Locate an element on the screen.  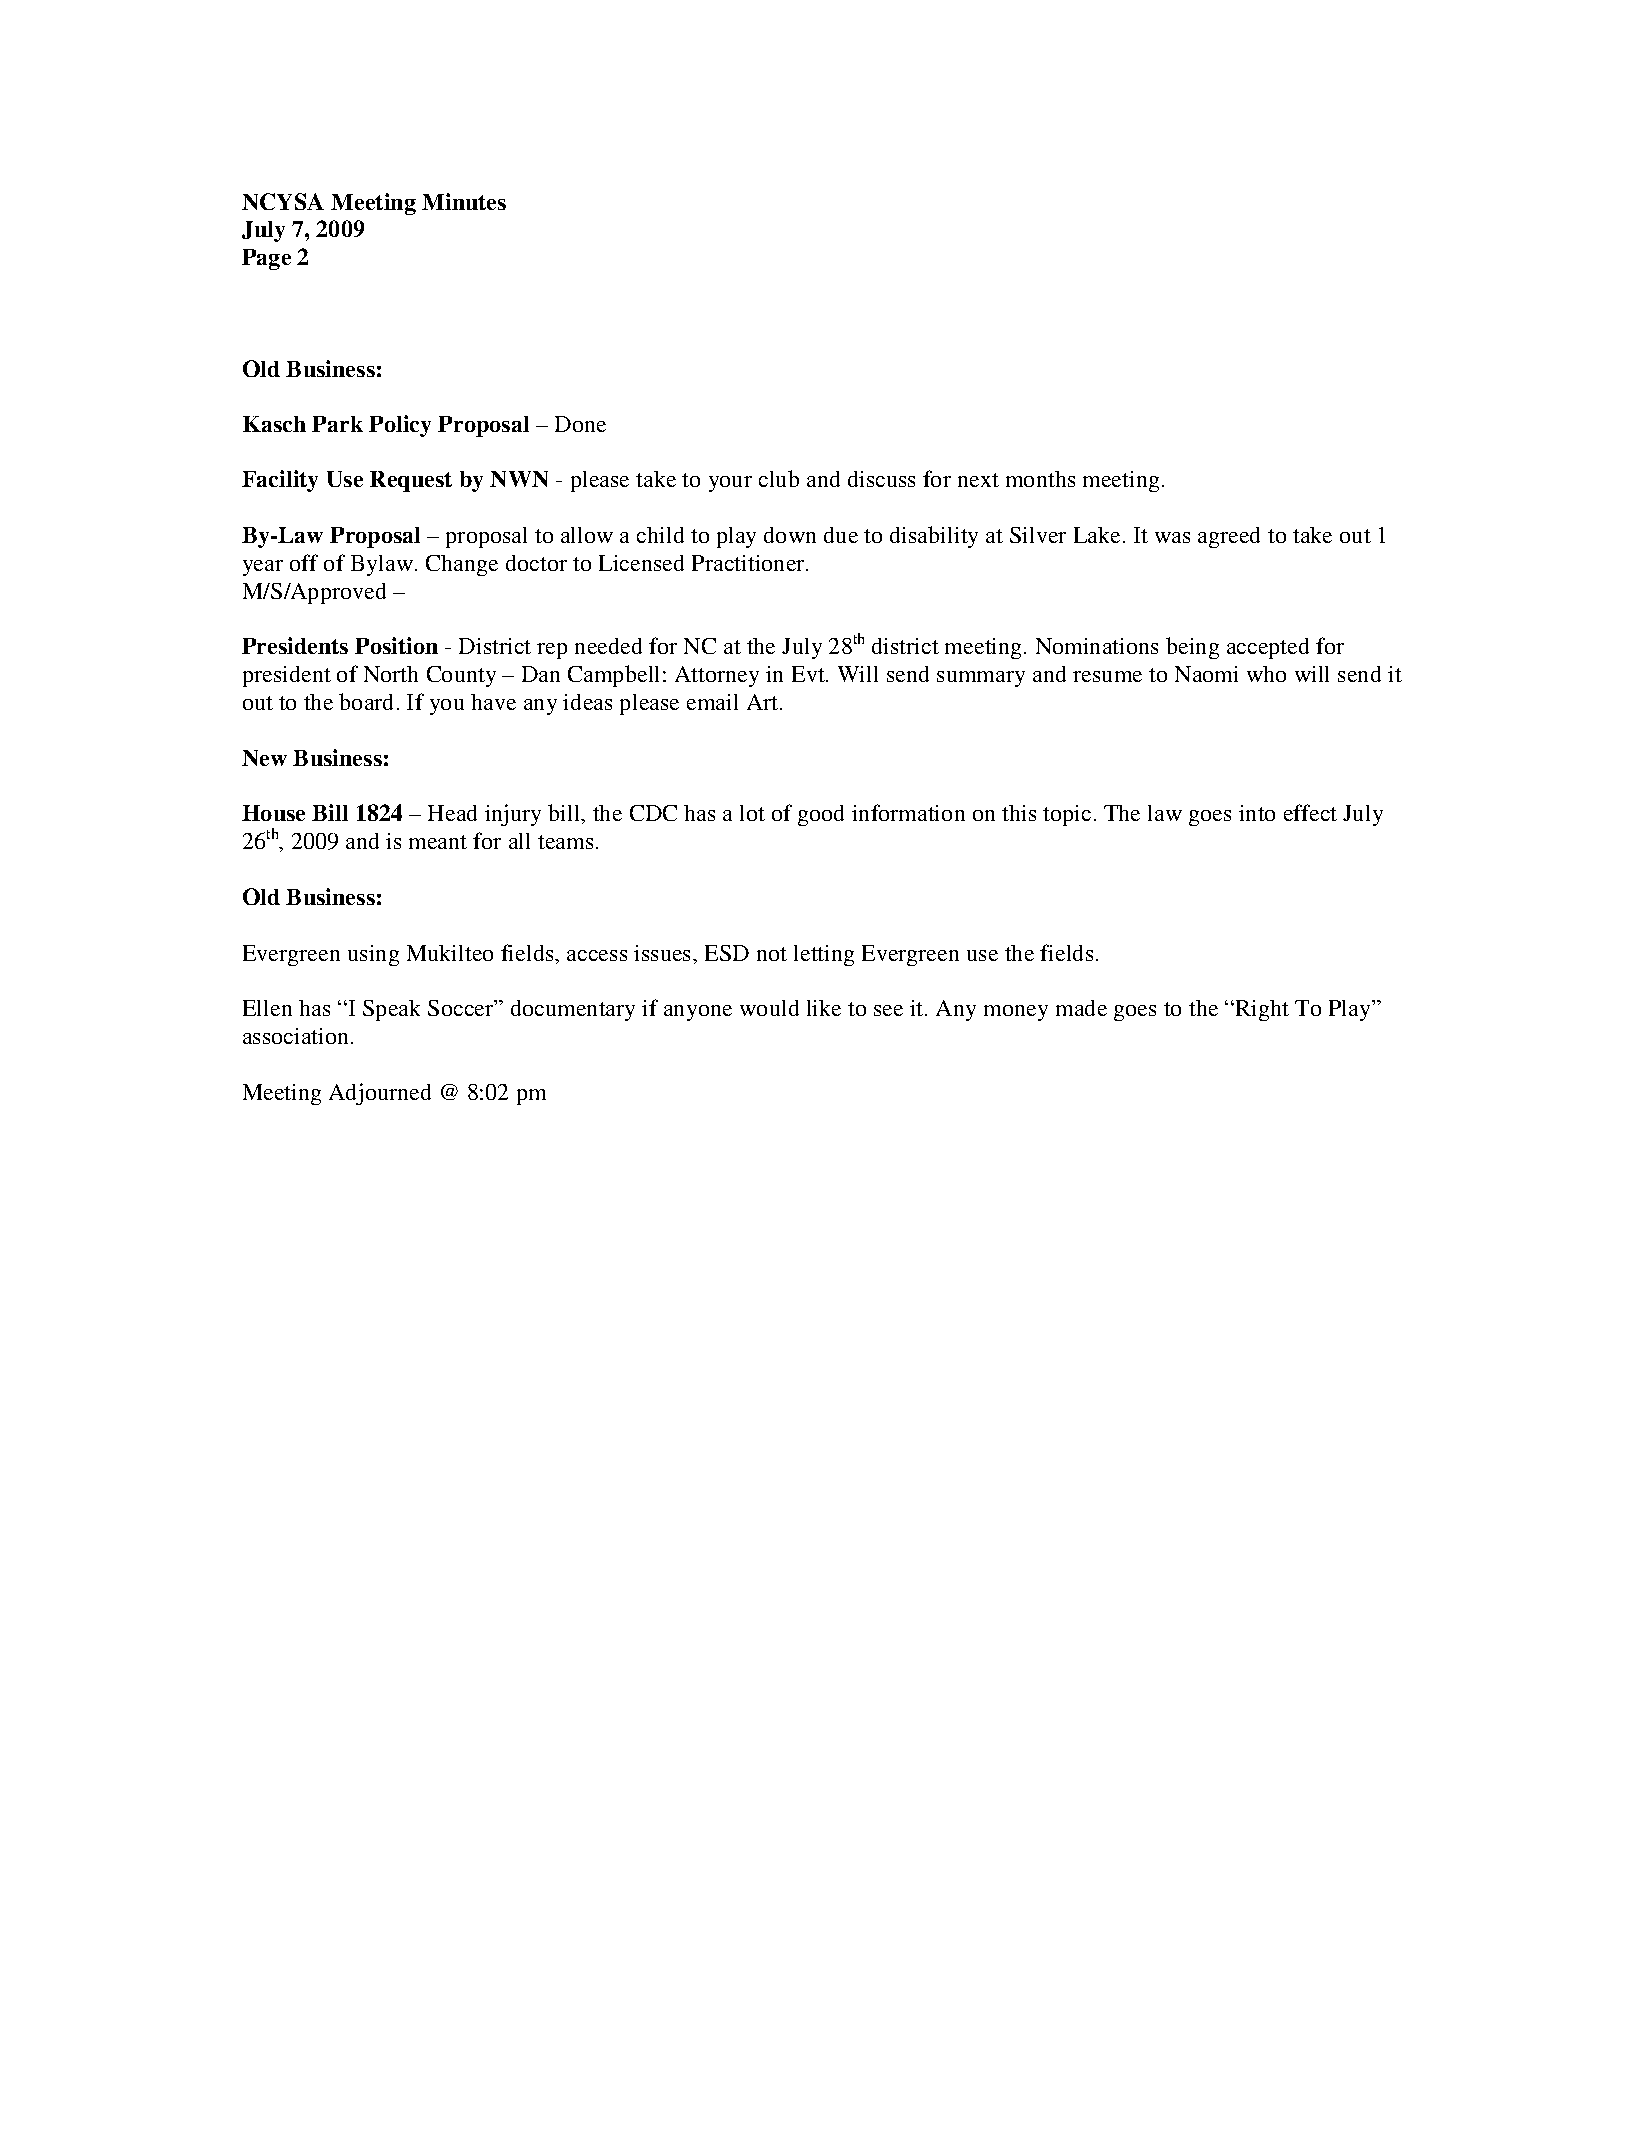
Art is located at coordinates (764, 702).
